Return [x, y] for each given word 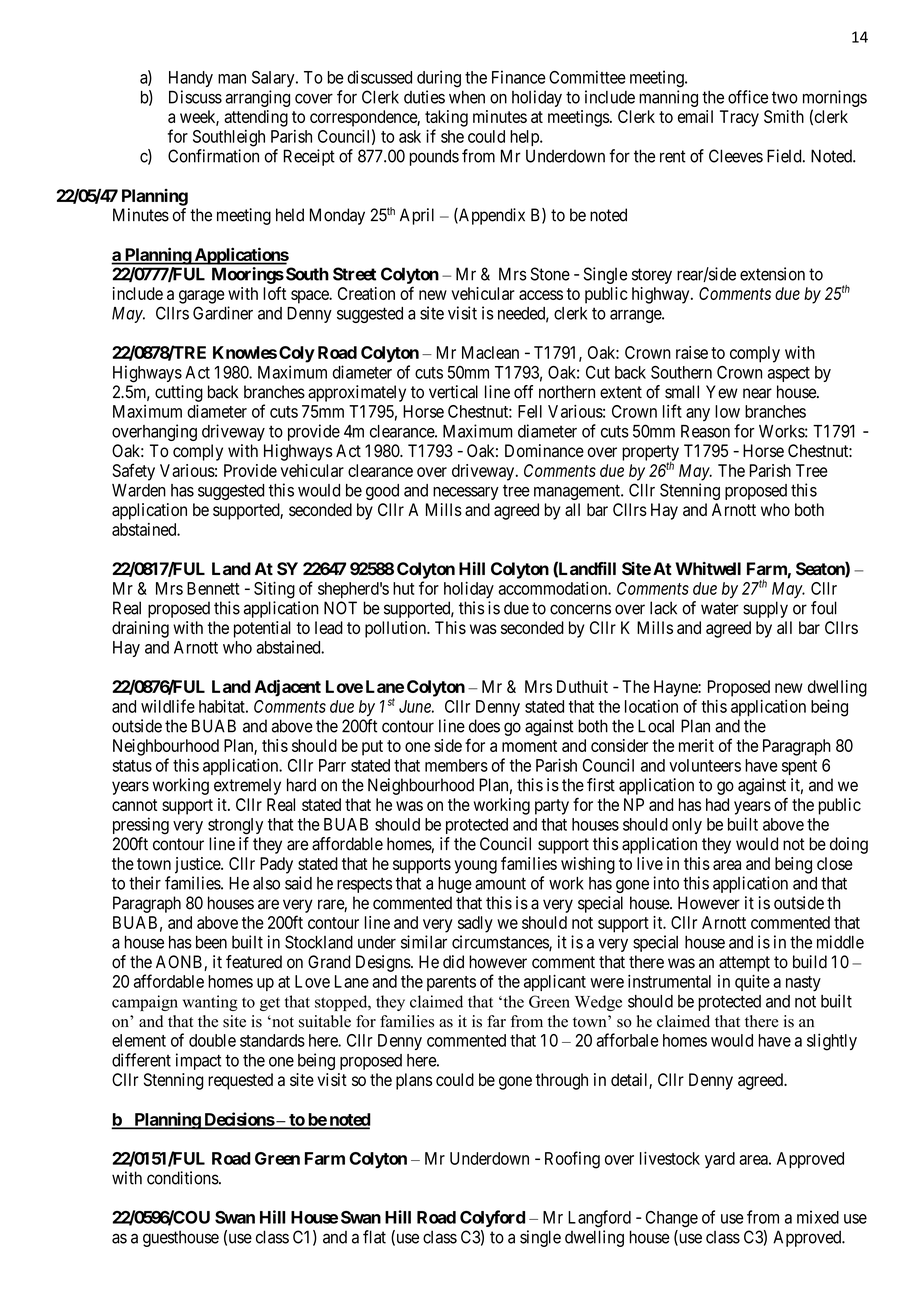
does [484, 726]
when [467, 97]
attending [256, 118]
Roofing [572, 1160]
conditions [183, 1178]
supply [765, 609]
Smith [784, 116]
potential [262, 629]
